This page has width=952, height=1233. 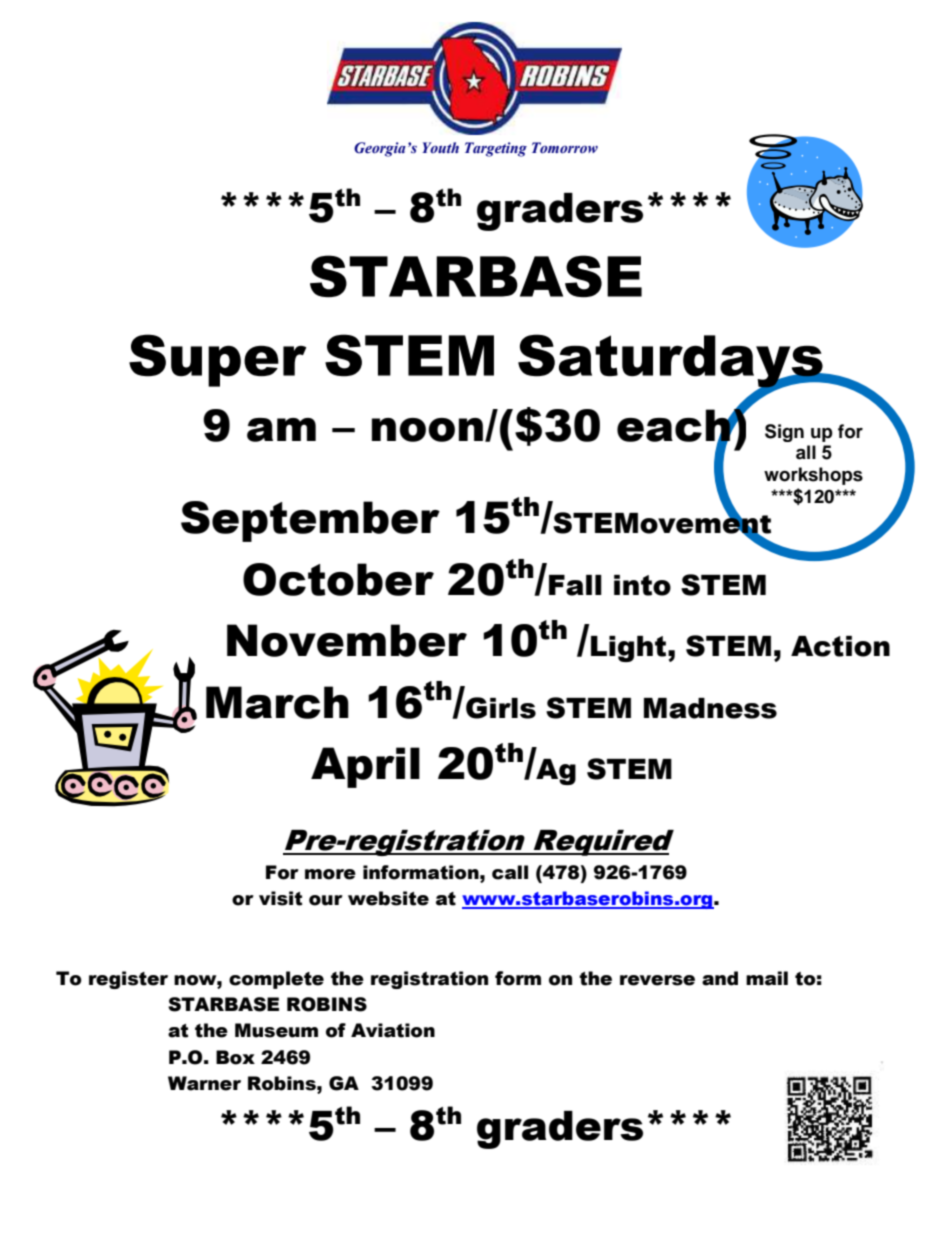 I want to click on Box, so click(x=235, y=1057).
